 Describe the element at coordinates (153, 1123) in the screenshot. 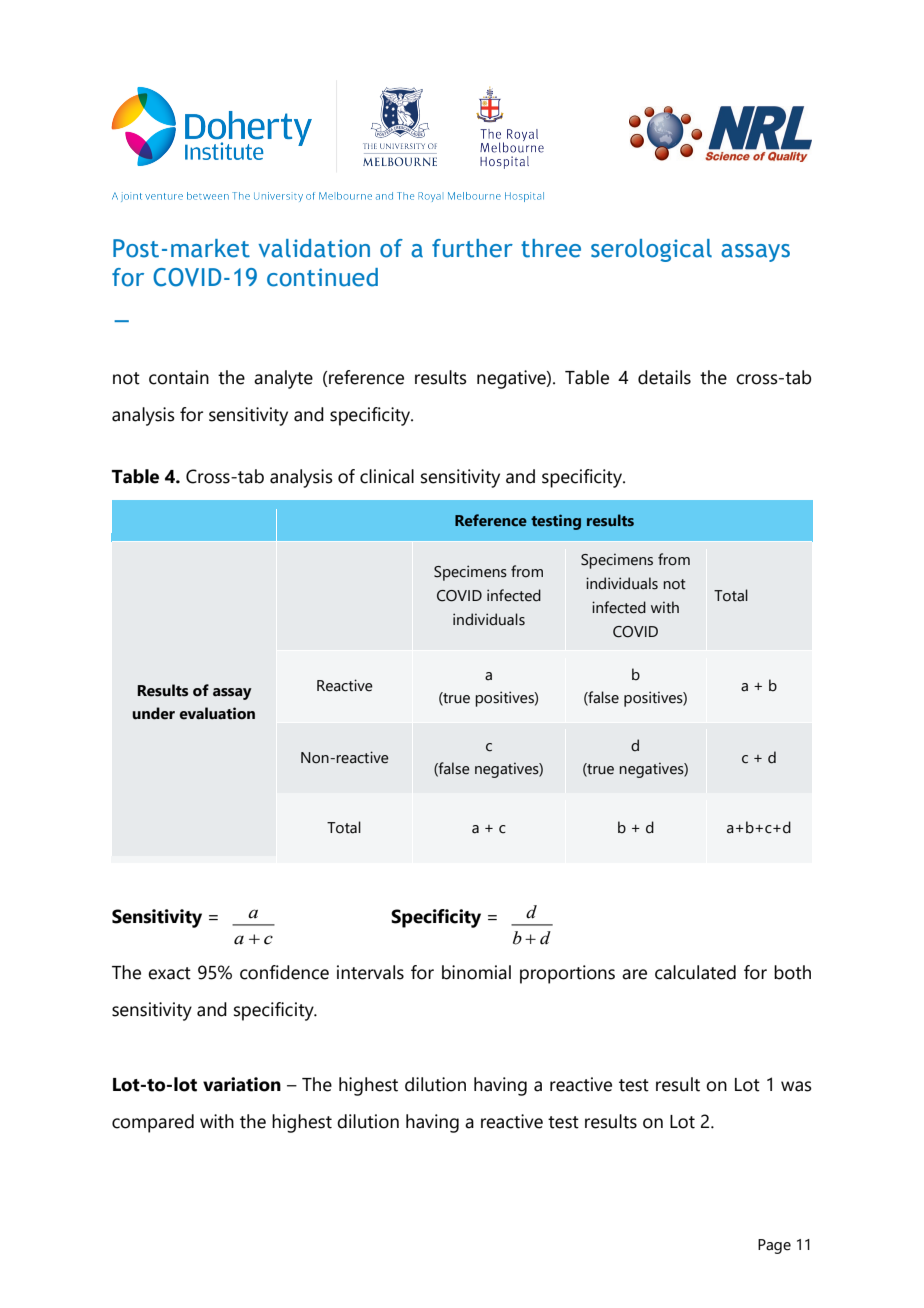

I see `compared` at that location.
